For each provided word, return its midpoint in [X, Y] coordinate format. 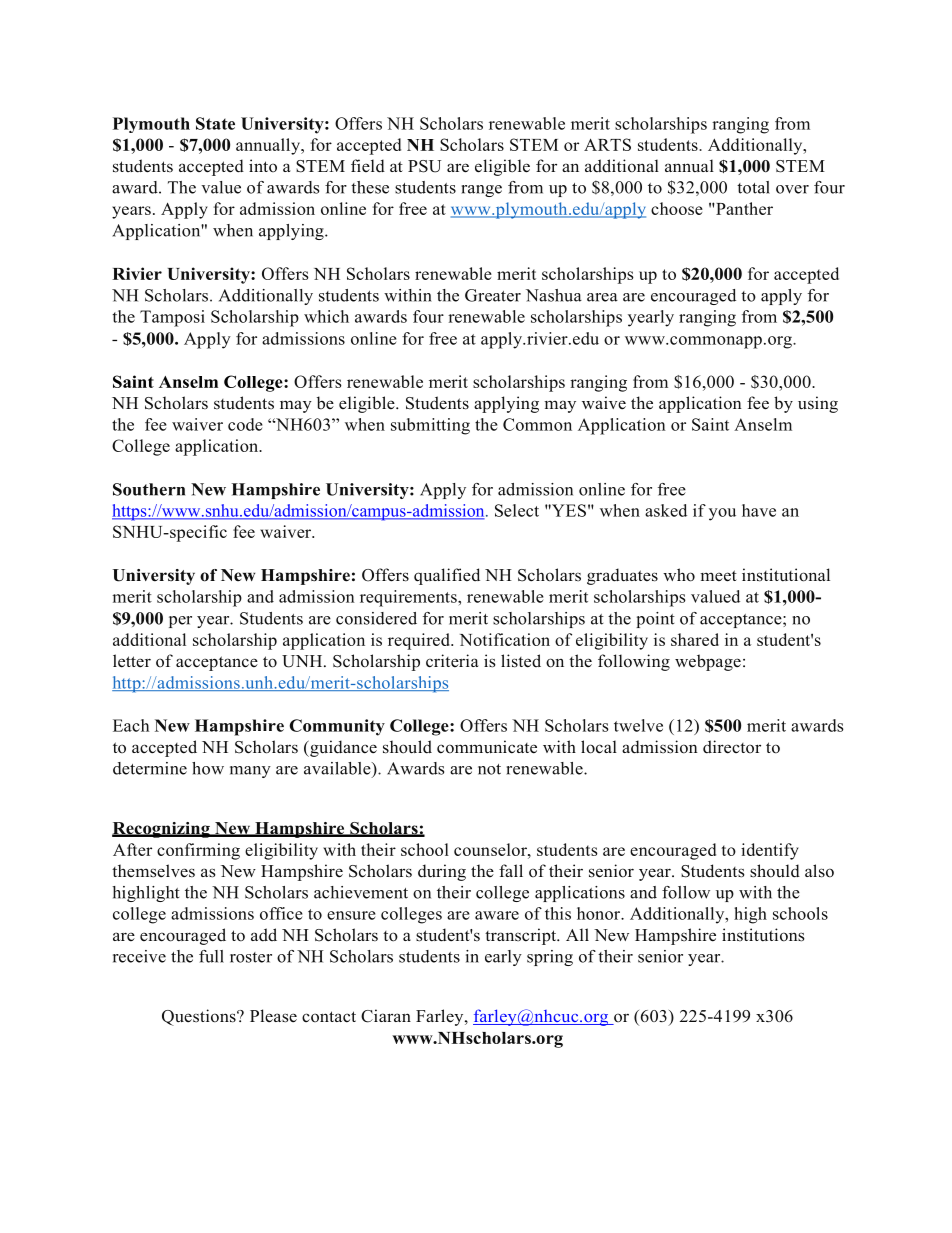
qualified [447, 576]
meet [718, 576]
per [180, 622]
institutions [763, 935]
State [215, 123]
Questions [200, 1017]
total [753, 187]
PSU [424, 166]
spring [550, 958]
